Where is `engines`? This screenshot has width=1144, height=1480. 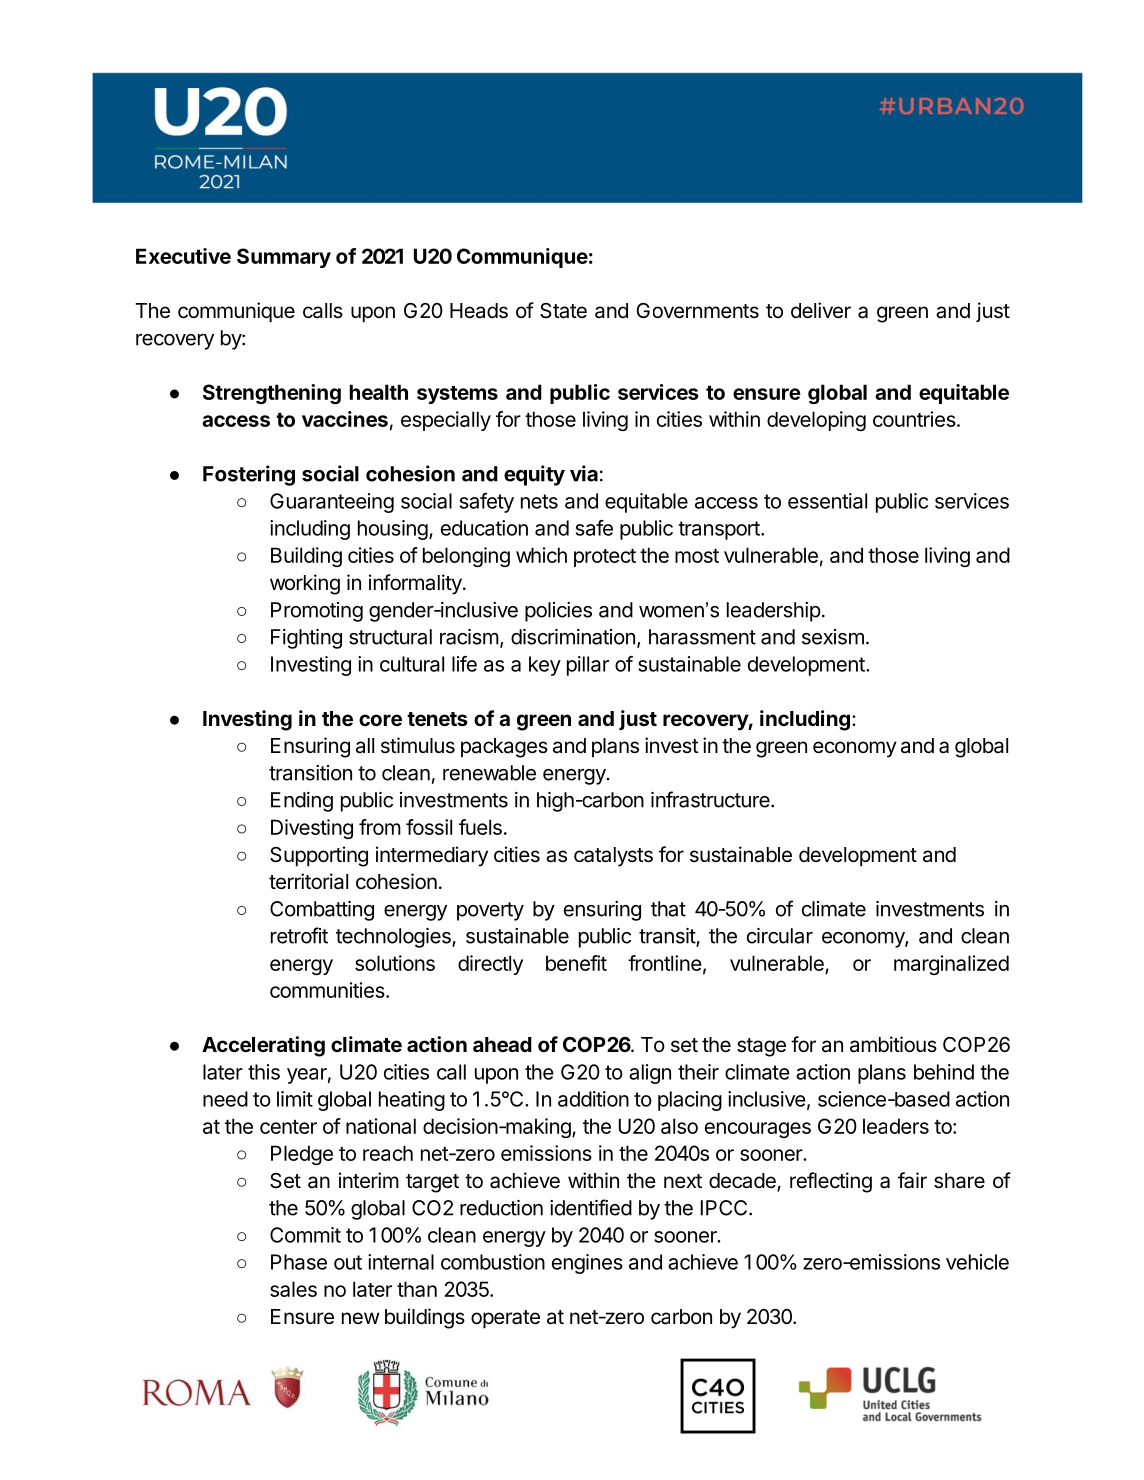
engines is located at coordinates (587, 1264).
